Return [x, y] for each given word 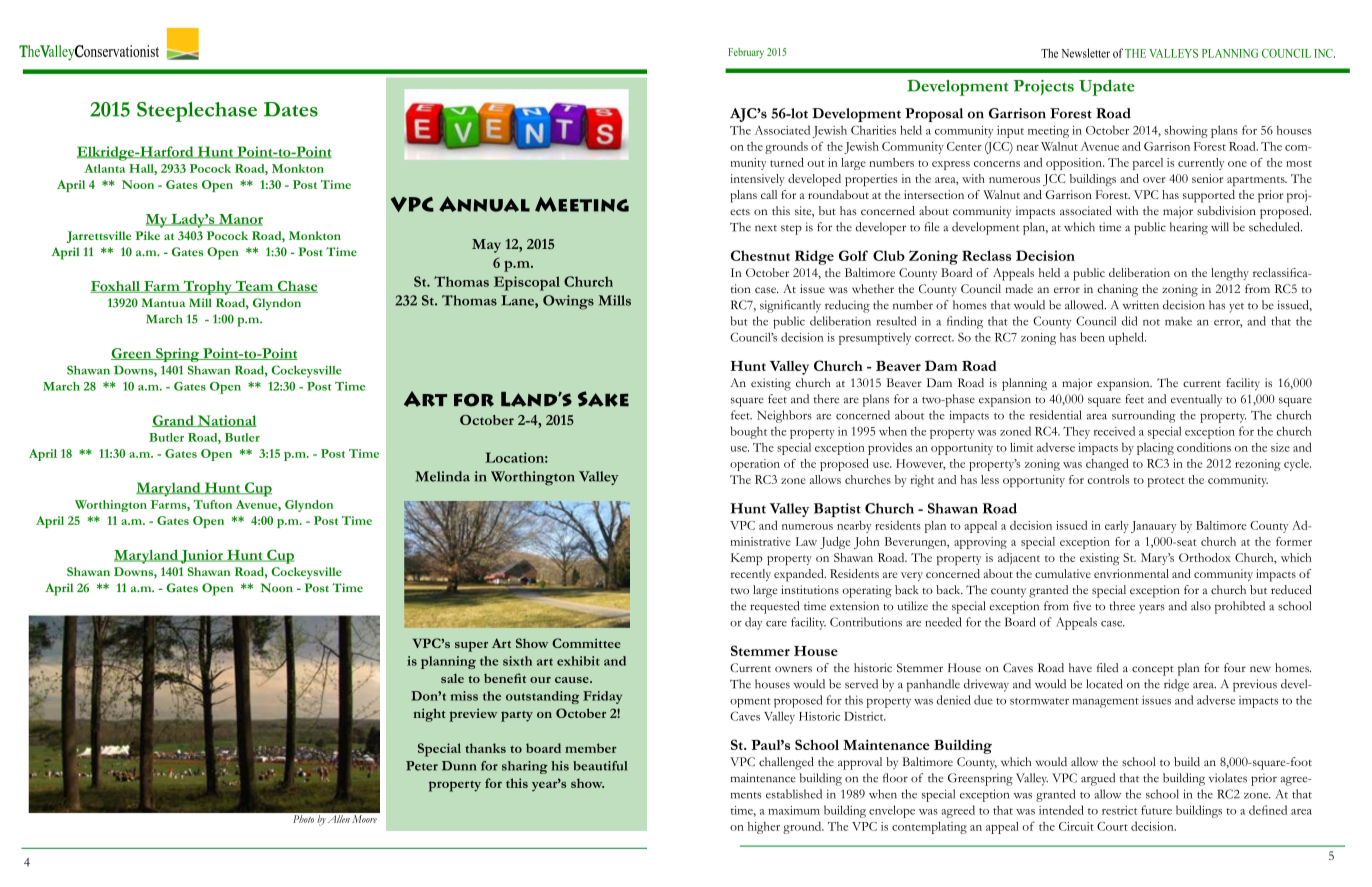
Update [1107, 87]
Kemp [746, 559]
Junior [202, 557]
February [746, 53]
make [1178, 321]
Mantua [163, 302]
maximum [794, 810]
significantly [790, 306]
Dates [291, 109]
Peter [422, 766]
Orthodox [1205, 557]
